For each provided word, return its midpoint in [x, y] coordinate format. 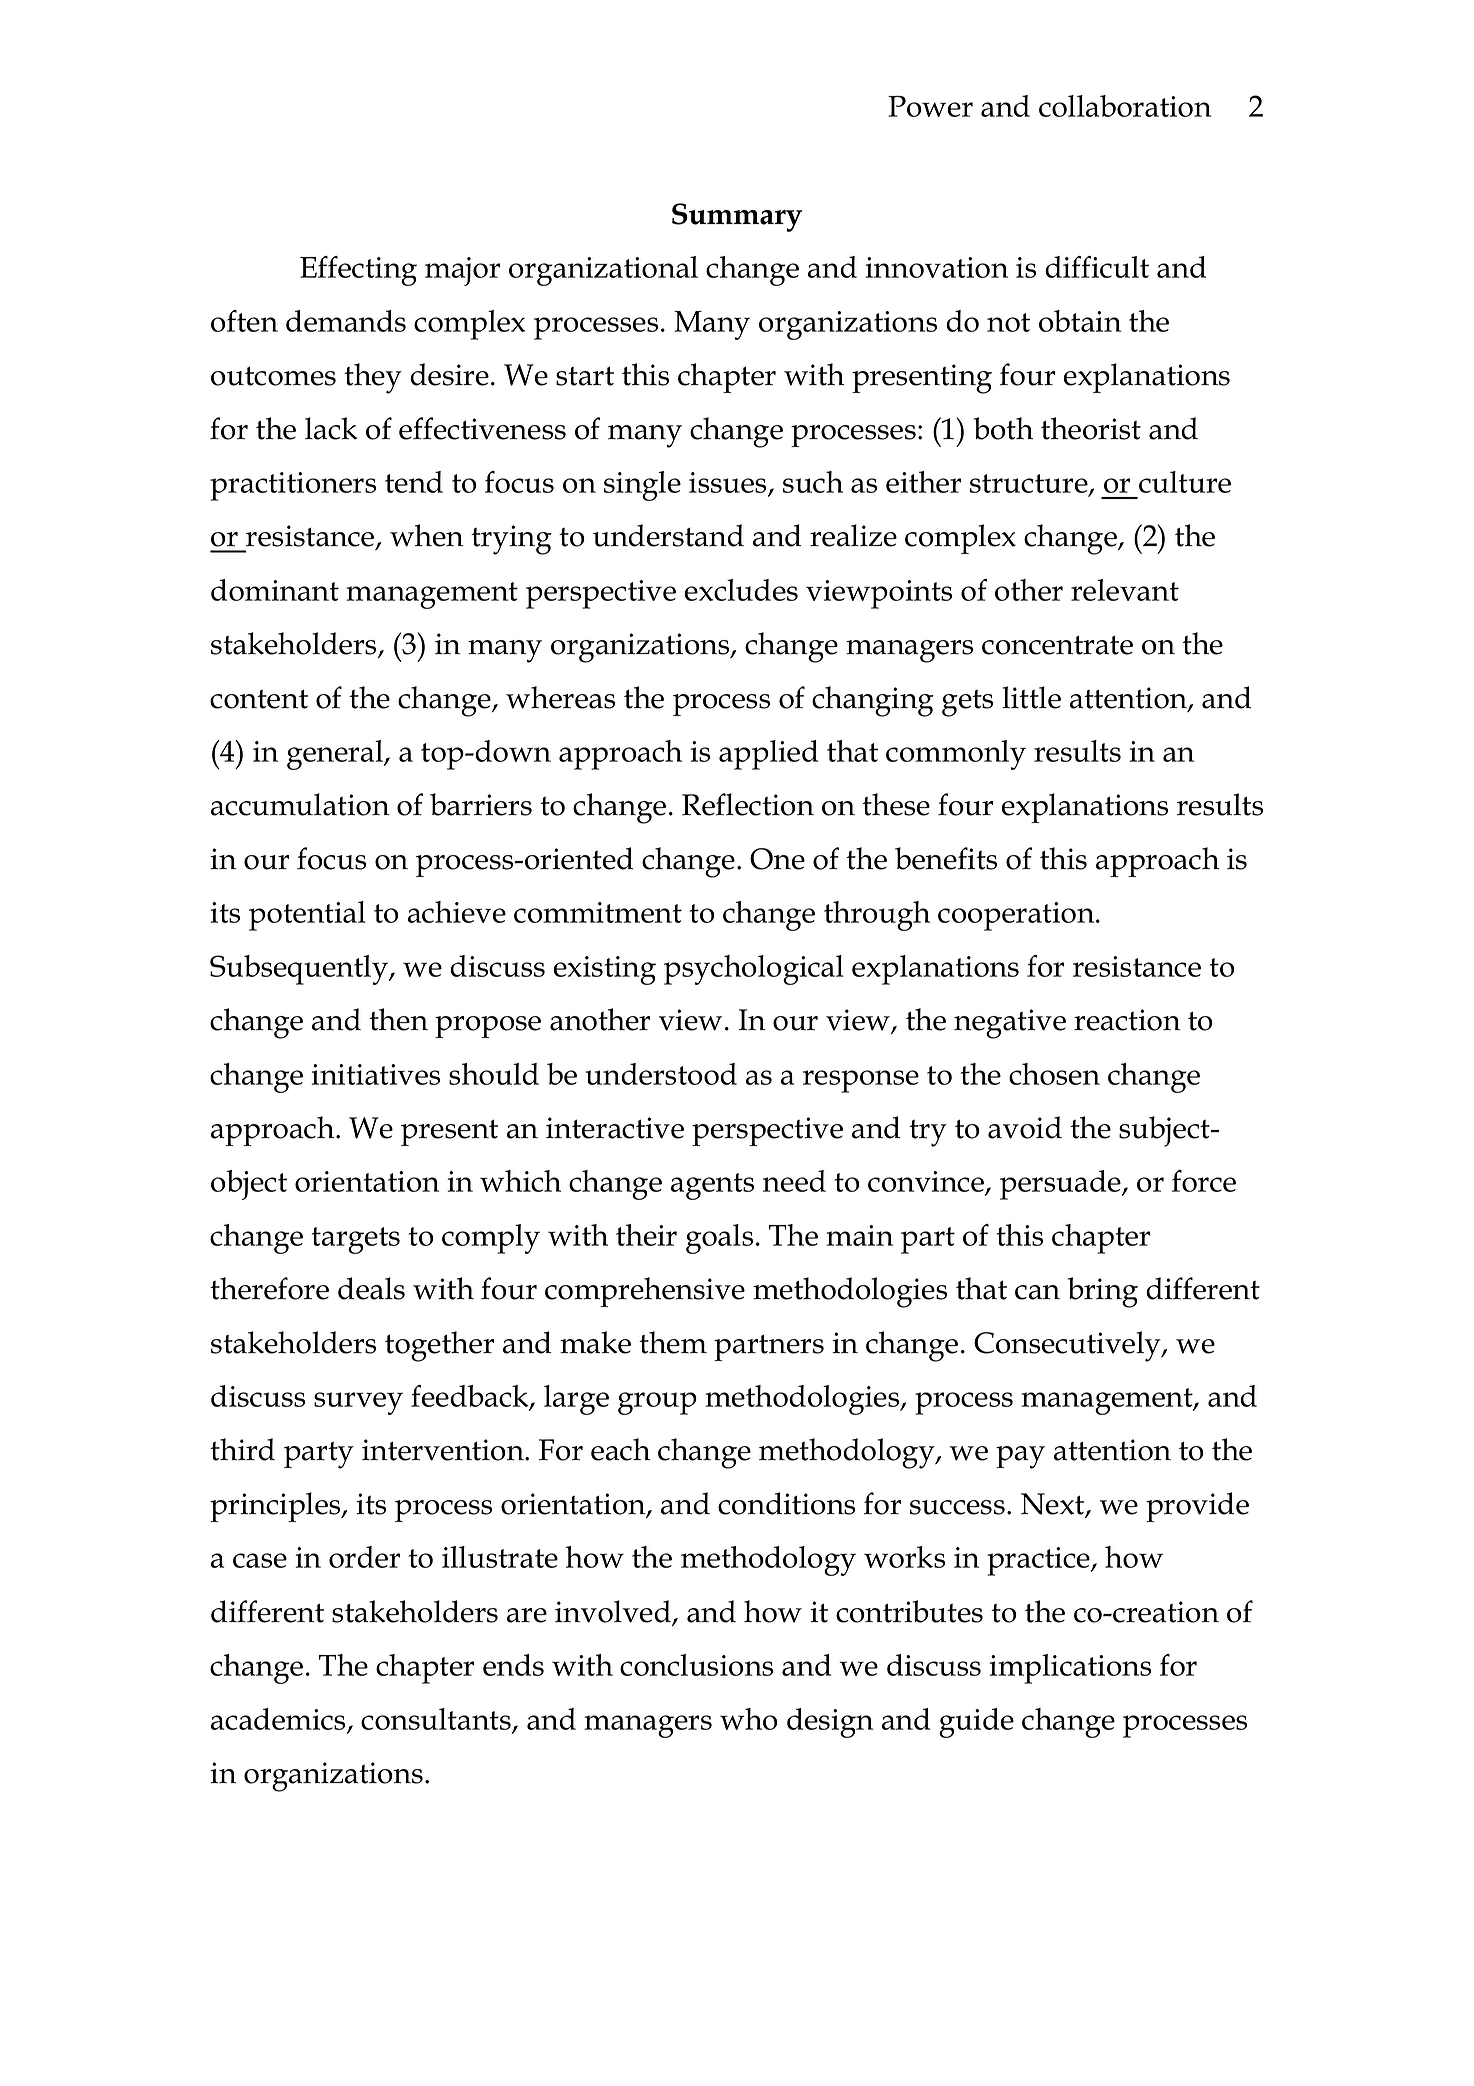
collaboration [1125, 106]
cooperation [1017, 916]
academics [279, 1720]
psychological [754, 970]
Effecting [358, 271]
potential [307, 916]
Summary [737, 217]
